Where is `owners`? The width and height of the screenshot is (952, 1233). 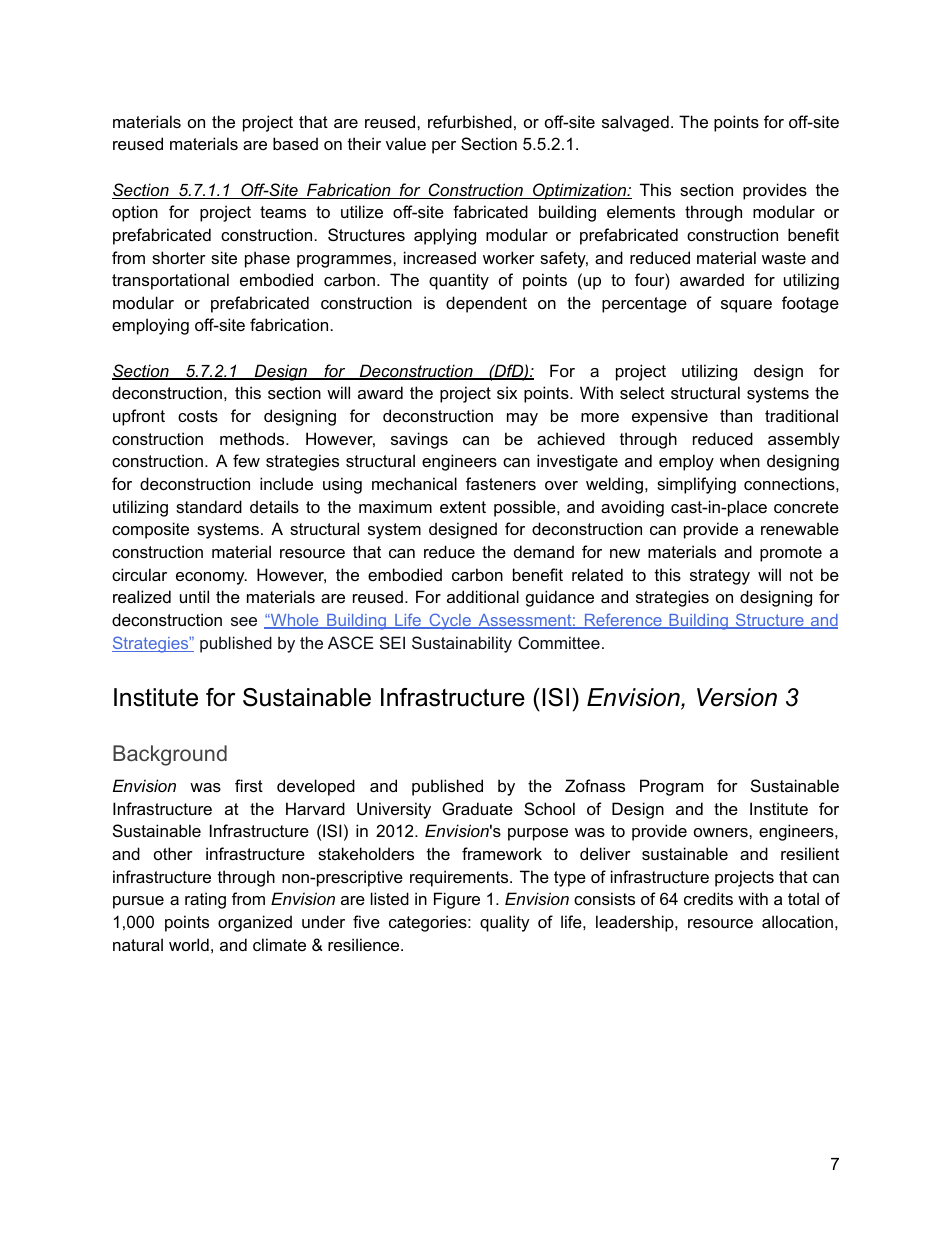
owners is located at coordinates (722, 832).
